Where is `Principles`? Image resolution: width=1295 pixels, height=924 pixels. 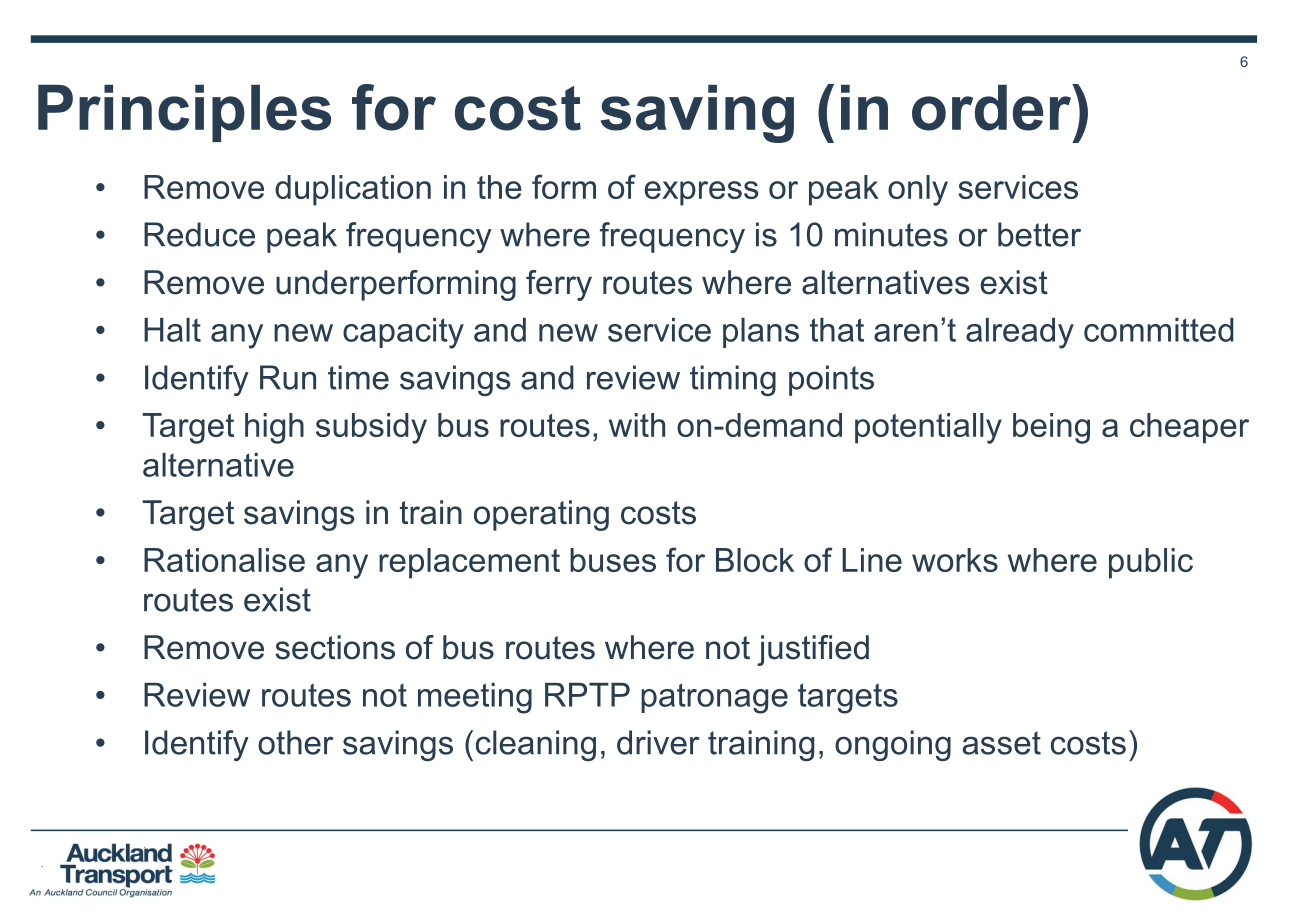 Principles is located at coordinates (184, 113).
